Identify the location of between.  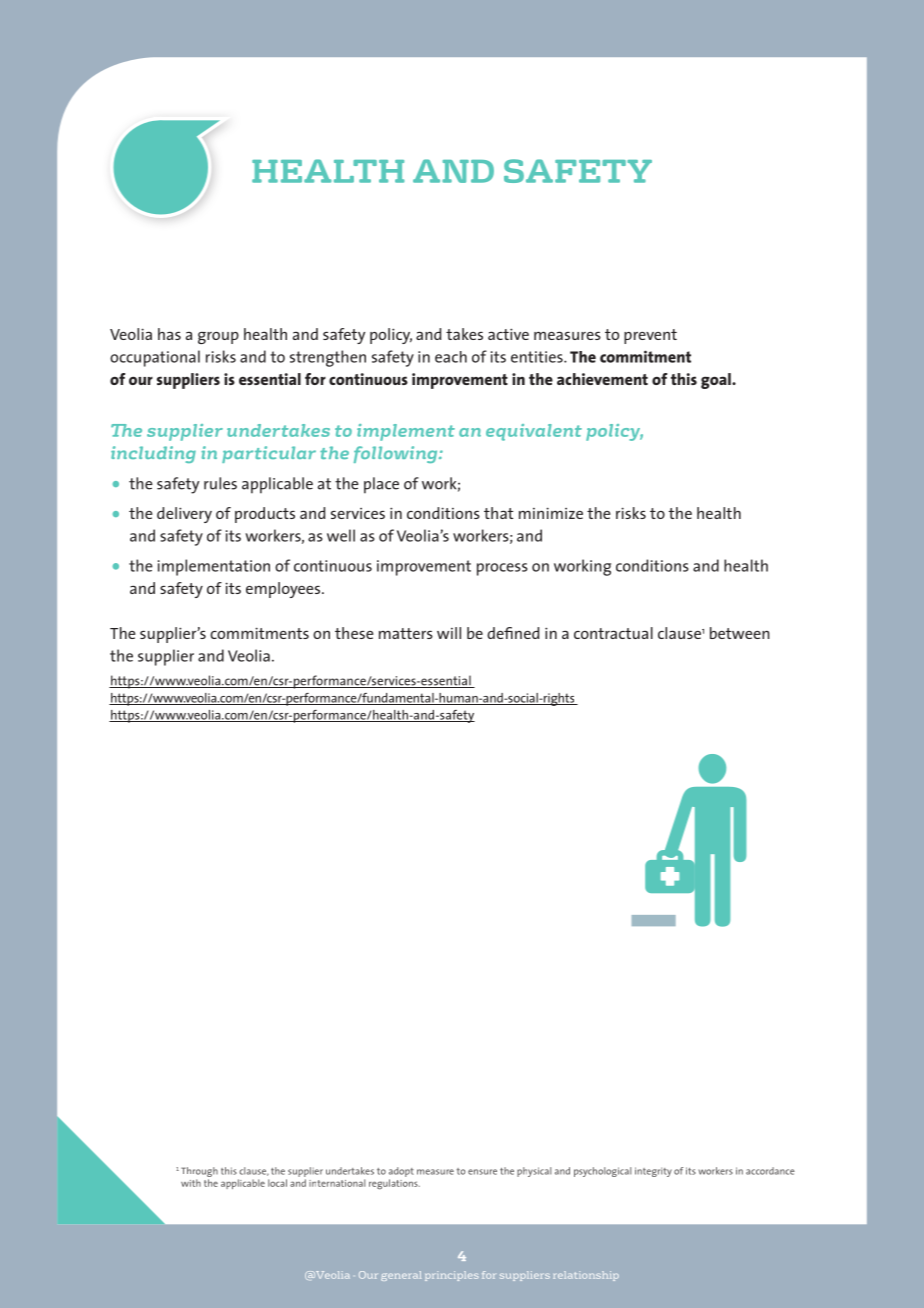
(740, 633).
